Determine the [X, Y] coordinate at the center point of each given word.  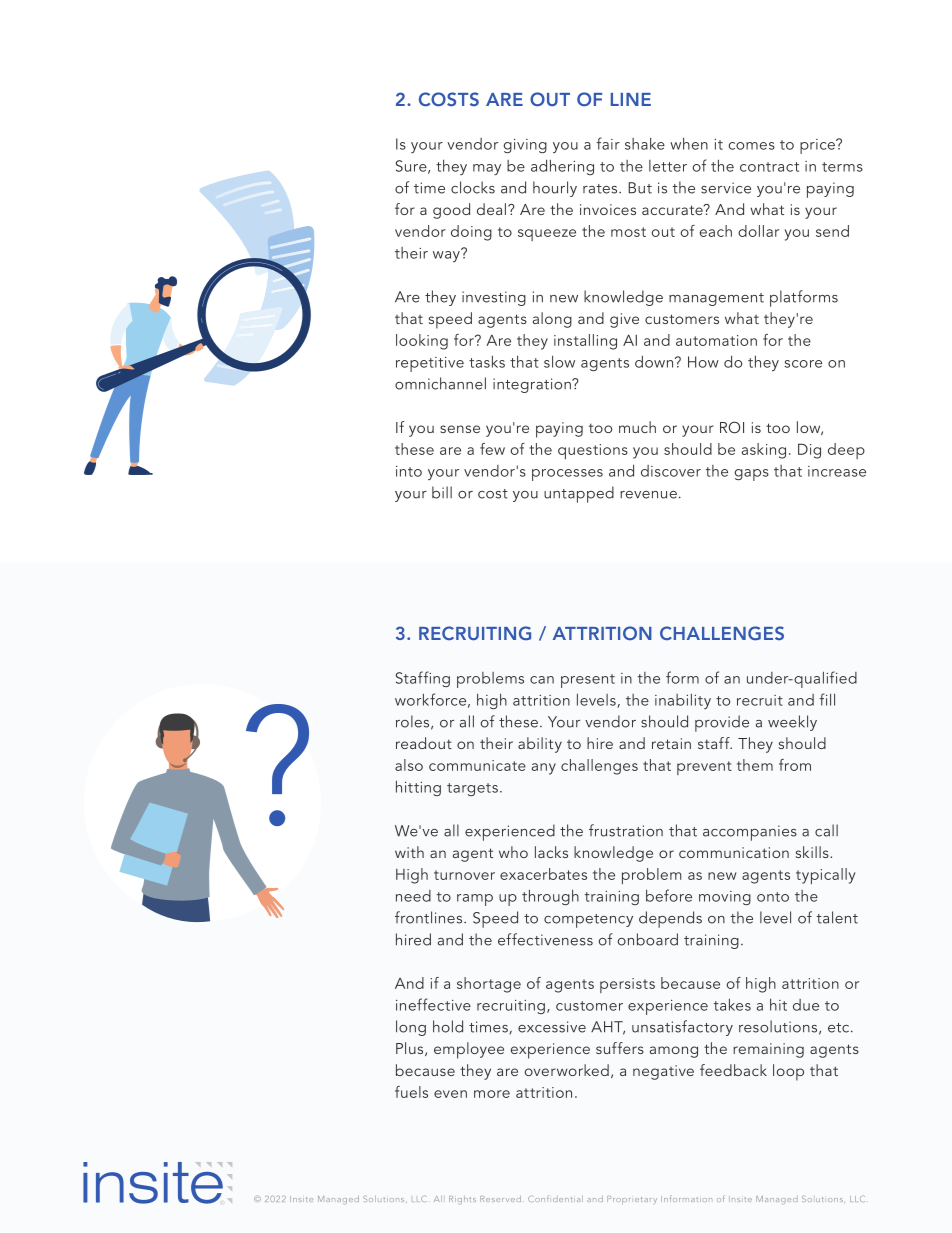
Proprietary [632, 1200]
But [640, 188]
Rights [462, 1200]
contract [769, 167]
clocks [473, 187]
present [588, 681]
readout [424, 743]
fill [827, 699]
